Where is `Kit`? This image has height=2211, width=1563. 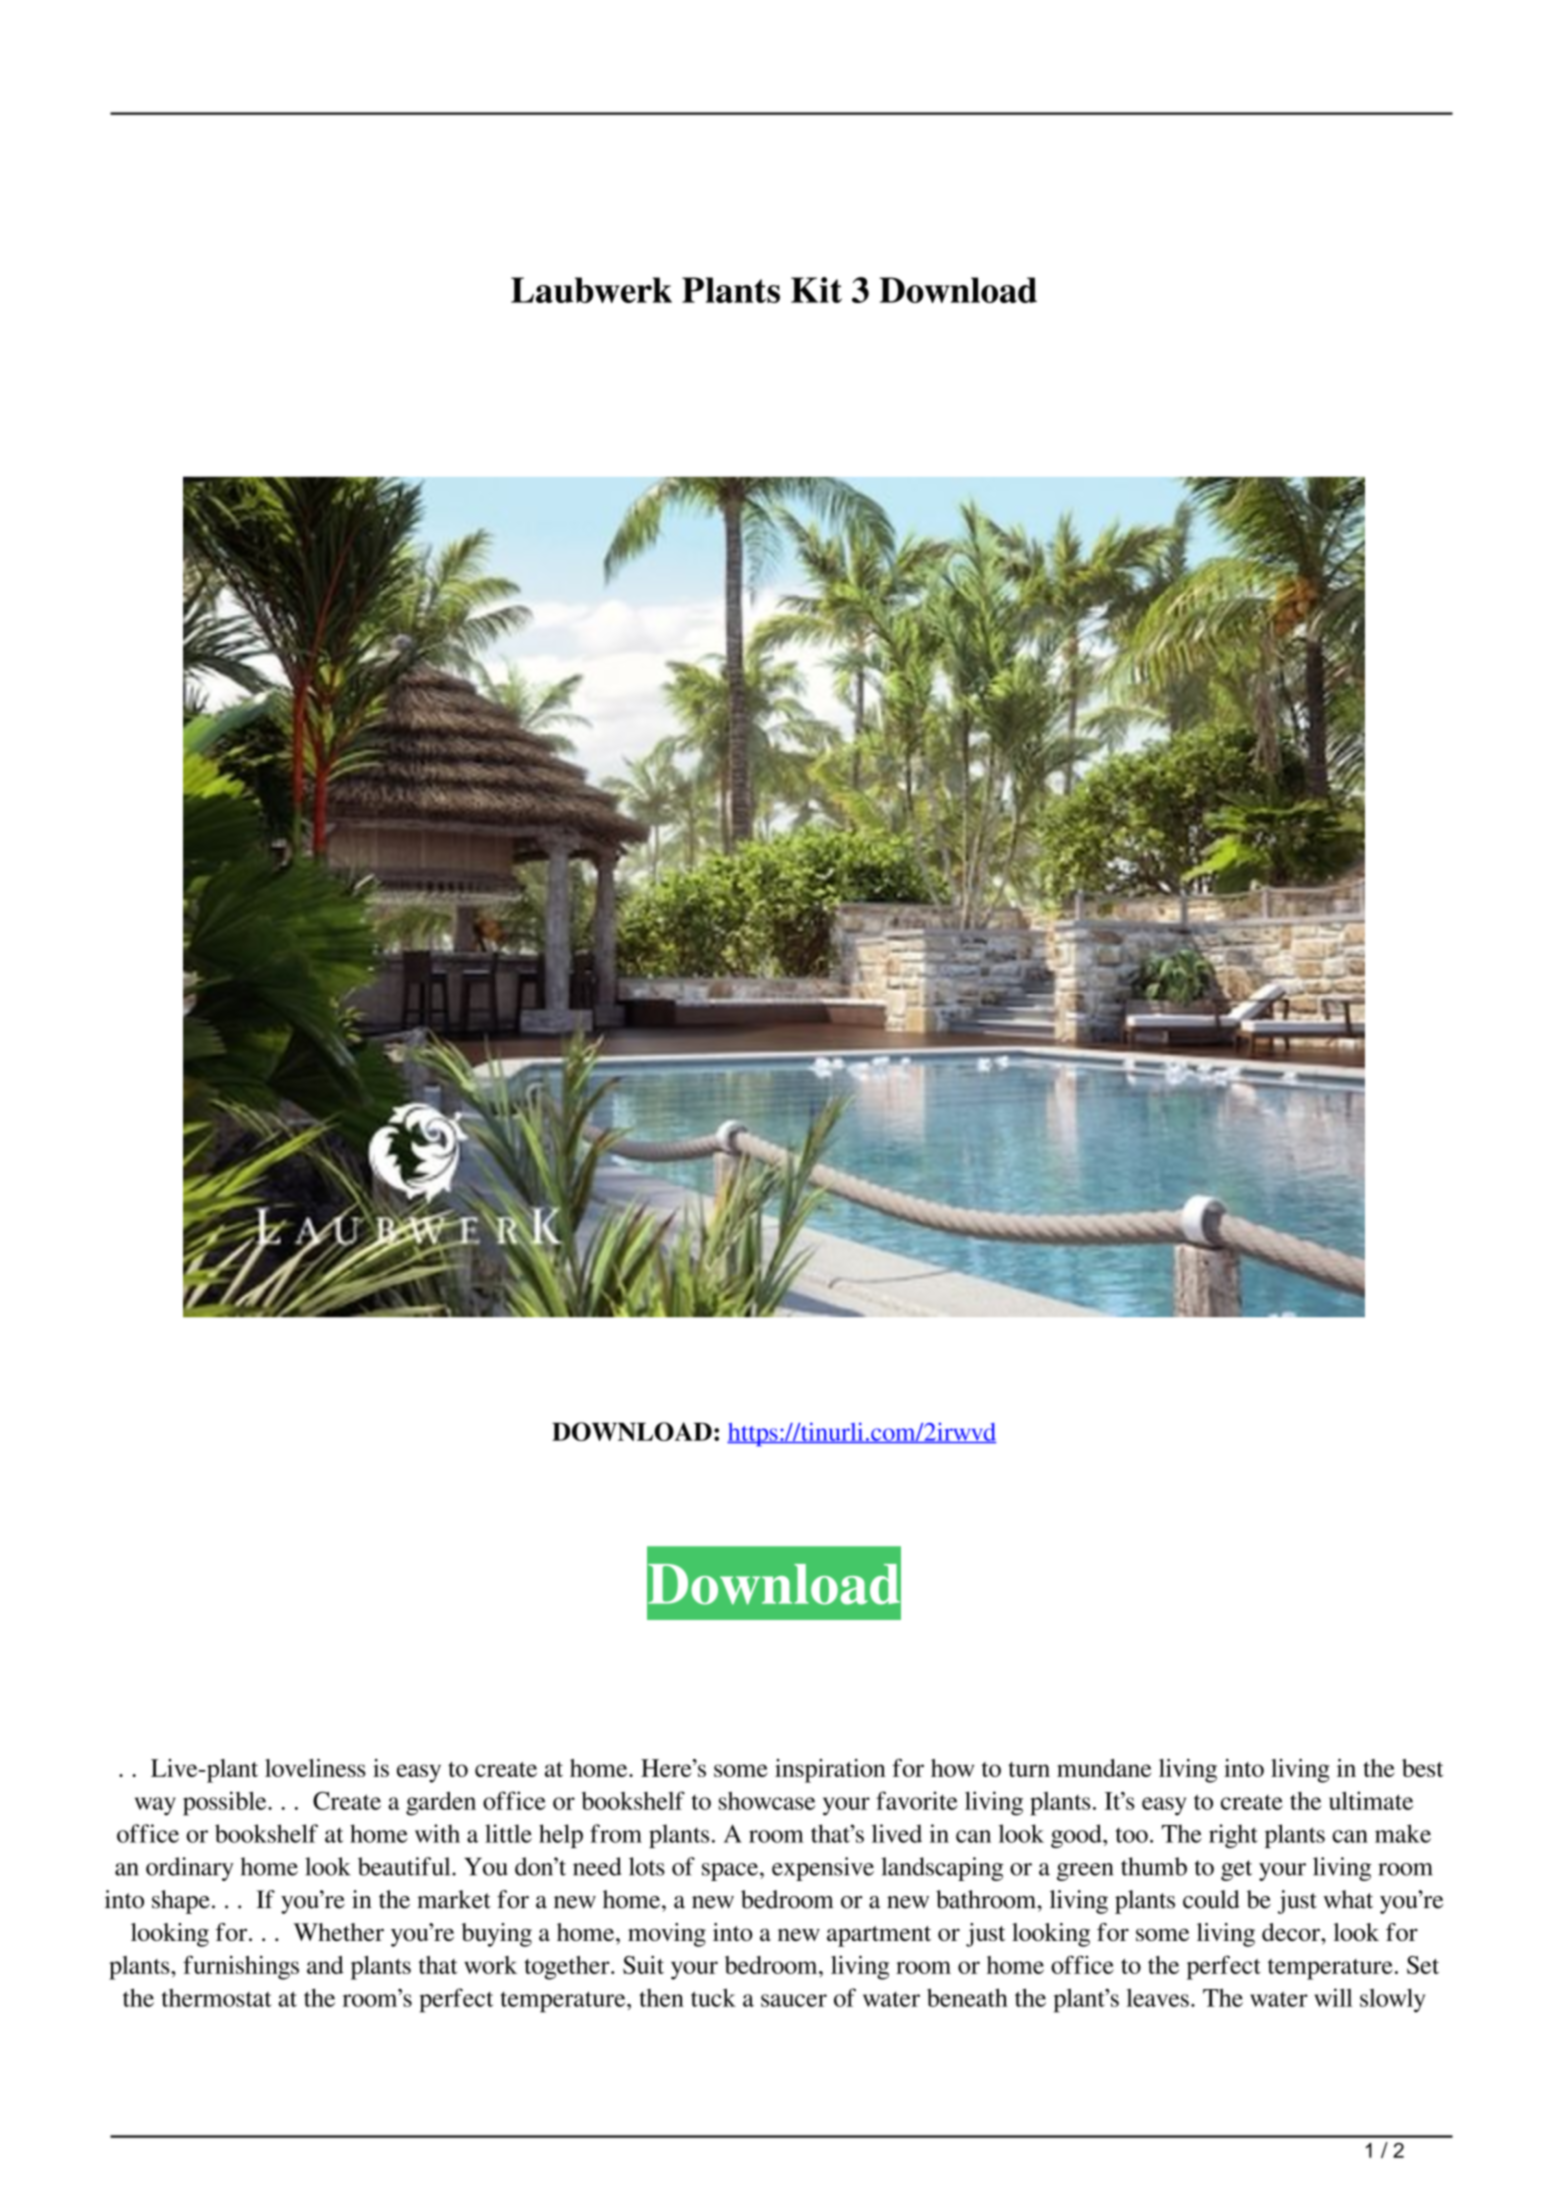 Kit is located at coordinates (816, 290).
